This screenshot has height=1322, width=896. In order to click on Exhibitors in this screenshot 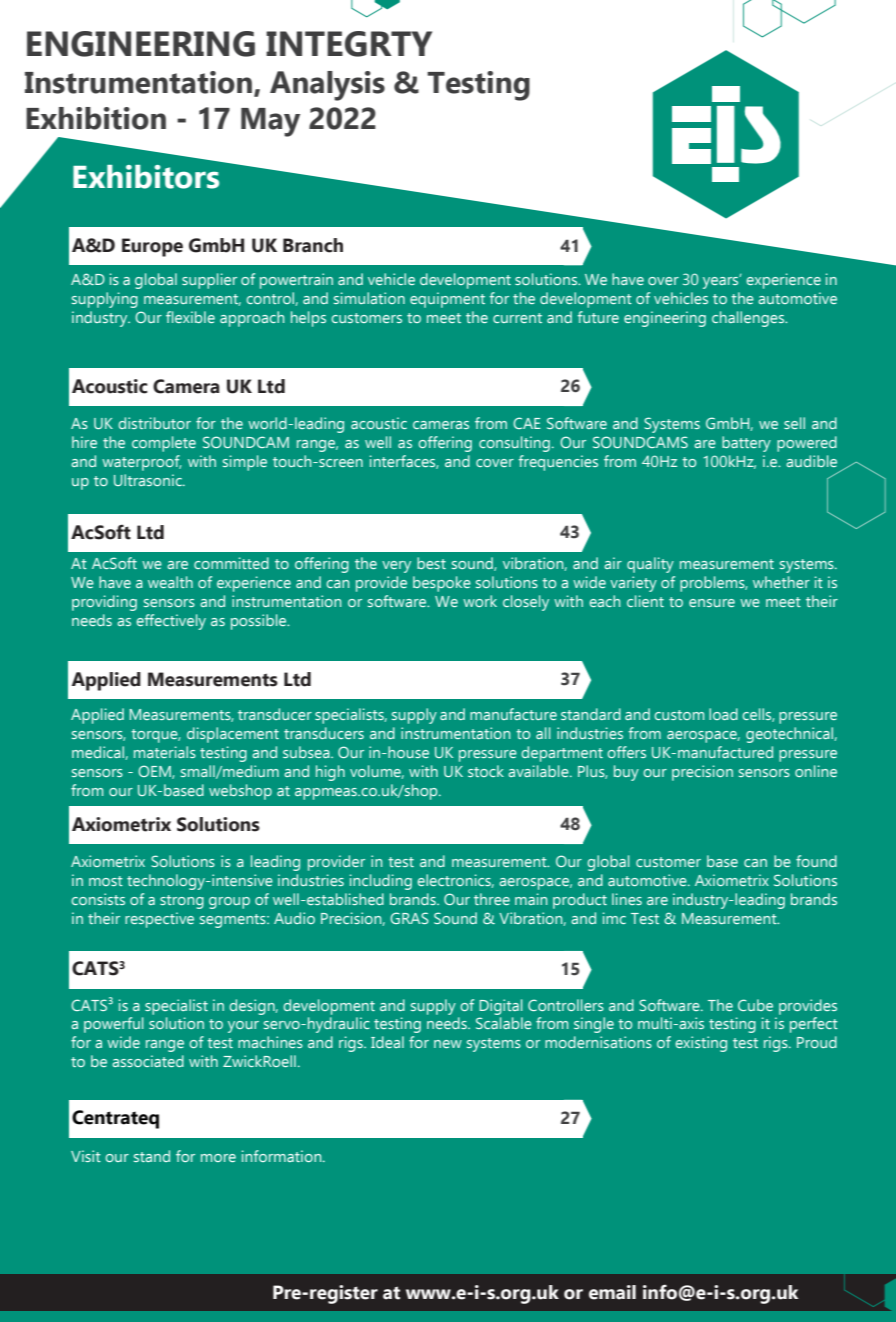, I will do `click(146, 177)`.
